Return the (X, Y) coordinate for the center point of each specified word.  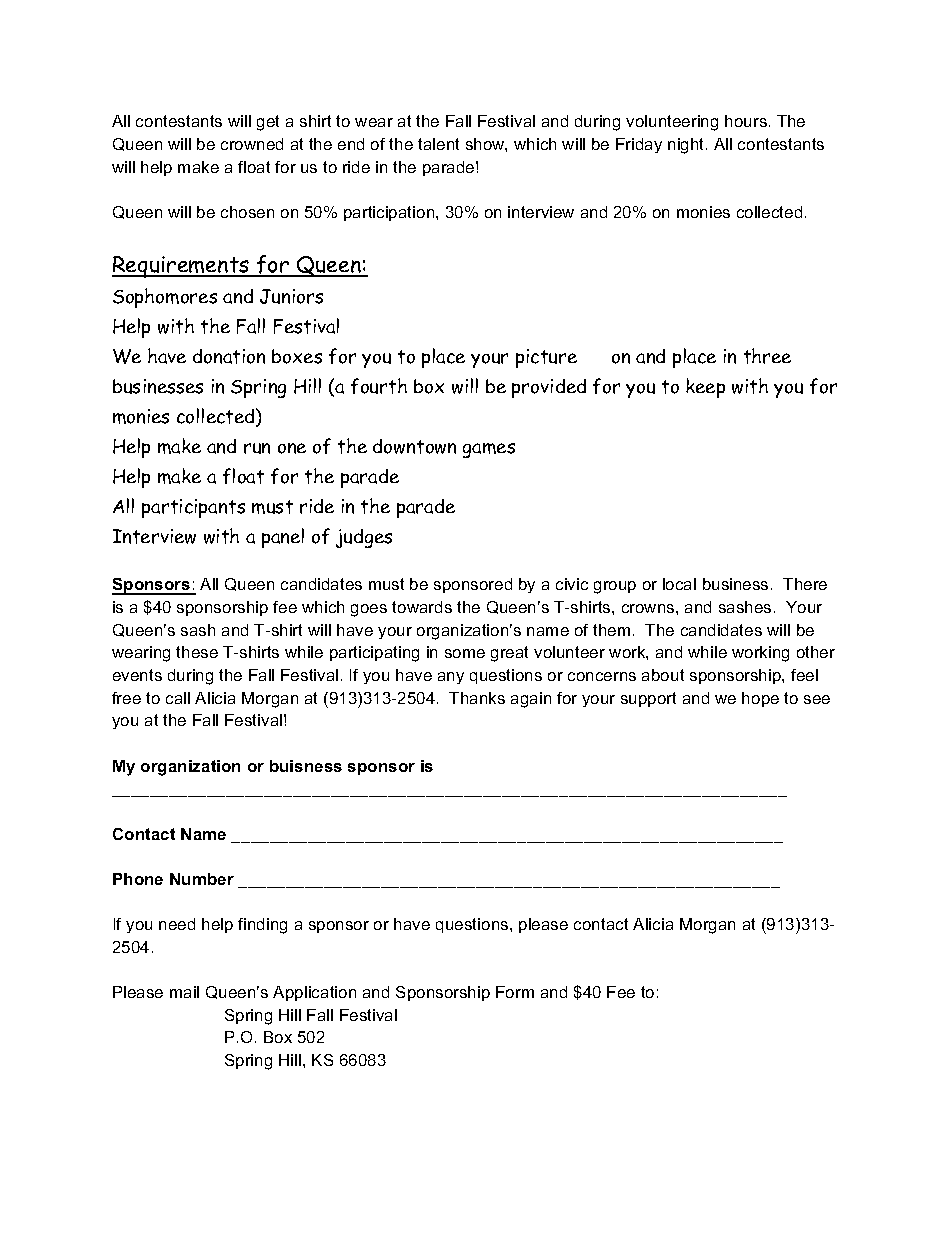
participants (193, 508)
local (679, 584)
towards (422, 607)
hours (746, 121)
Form (515, 992)
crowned (252, 144)
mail (184, 992)
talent (438, 144)
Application (314, 993)
